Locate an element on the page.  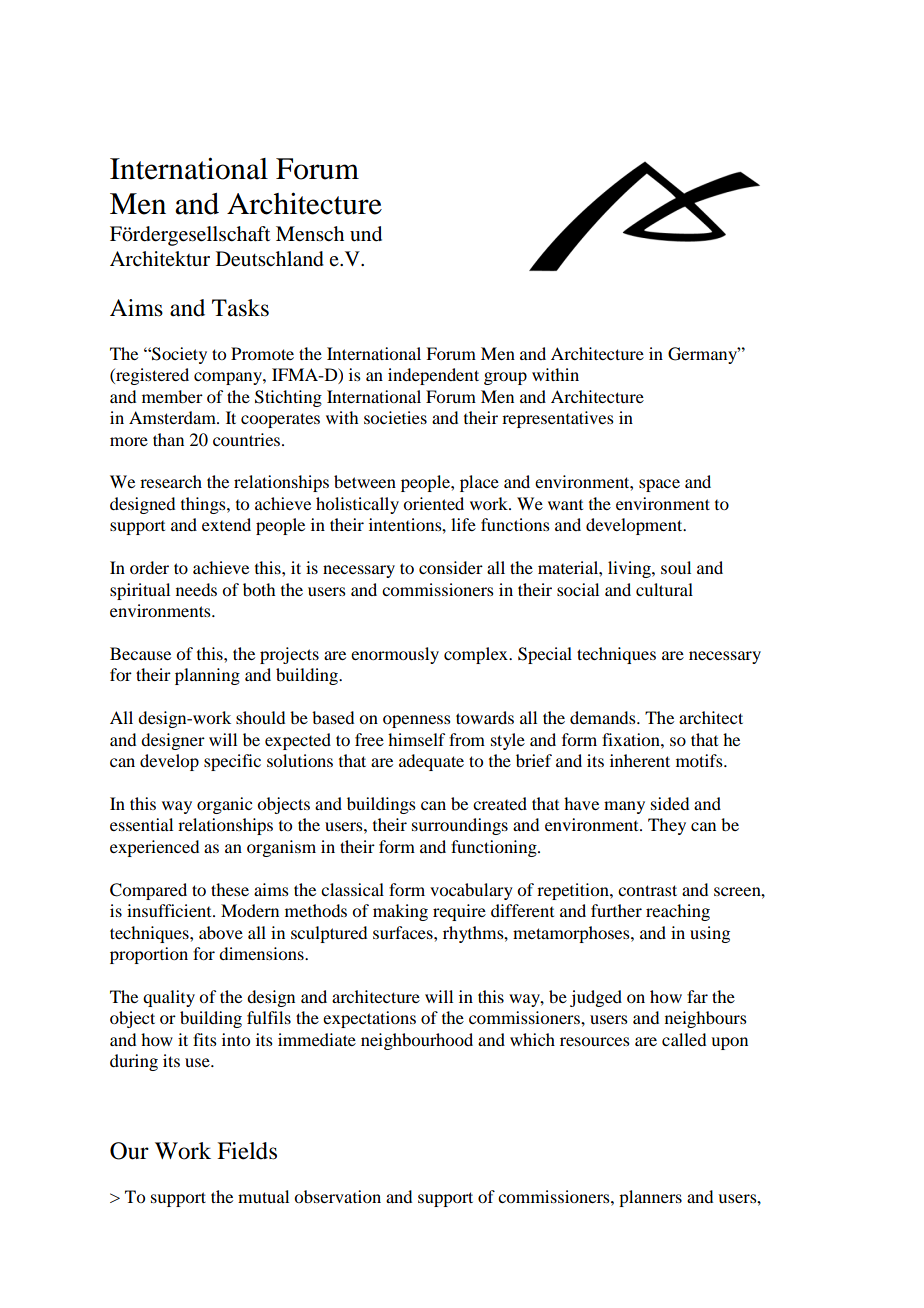
Tasks is located at coordinates (240, 308).
